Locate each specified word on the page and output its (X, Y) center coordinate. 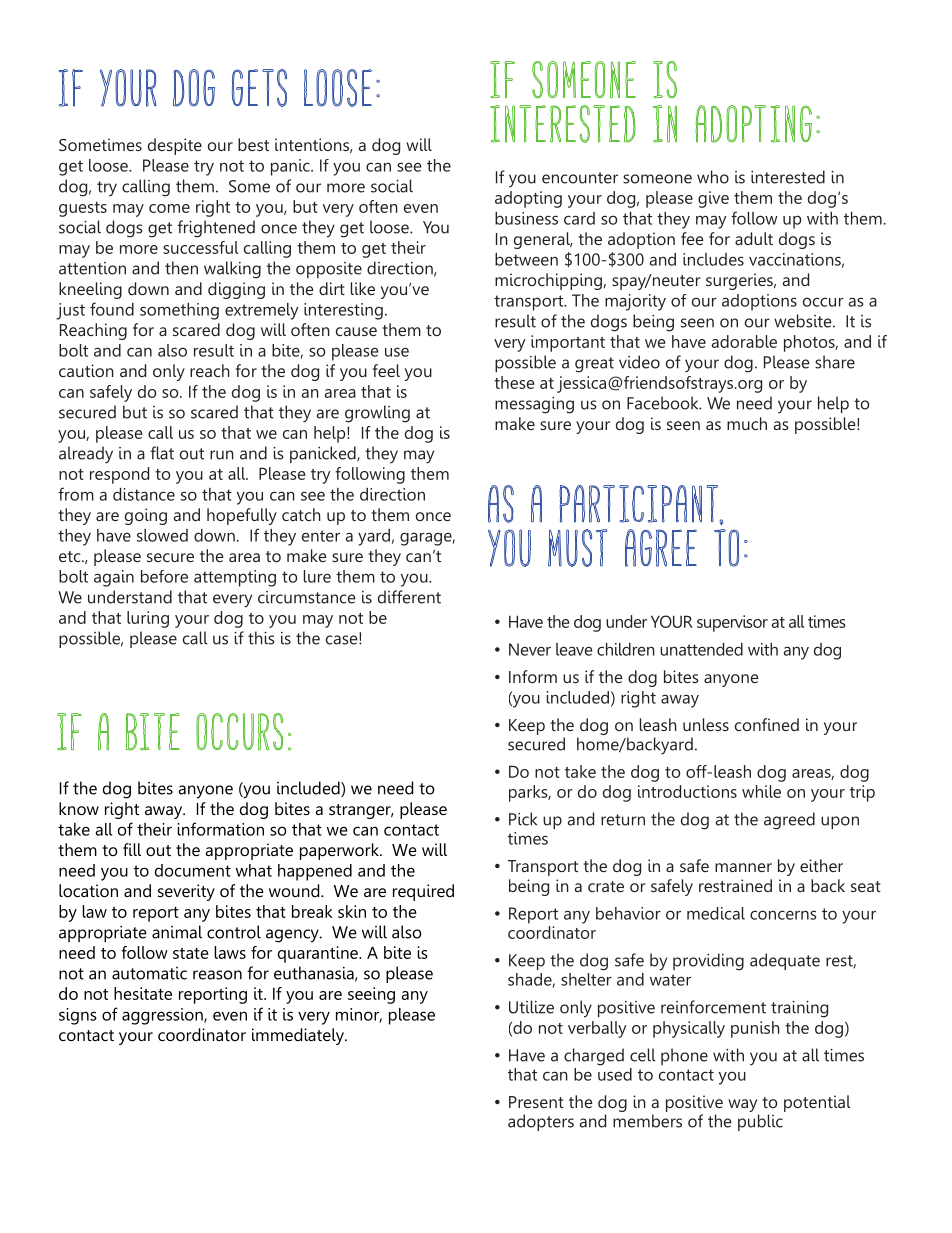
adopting (528, 199)
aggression (163, 1016)
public (760, 1122)
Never (530, 649)
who (713, 177)
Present (536, 1102)
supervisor (732, 623)
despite (175, 146)
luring (148, 619)
